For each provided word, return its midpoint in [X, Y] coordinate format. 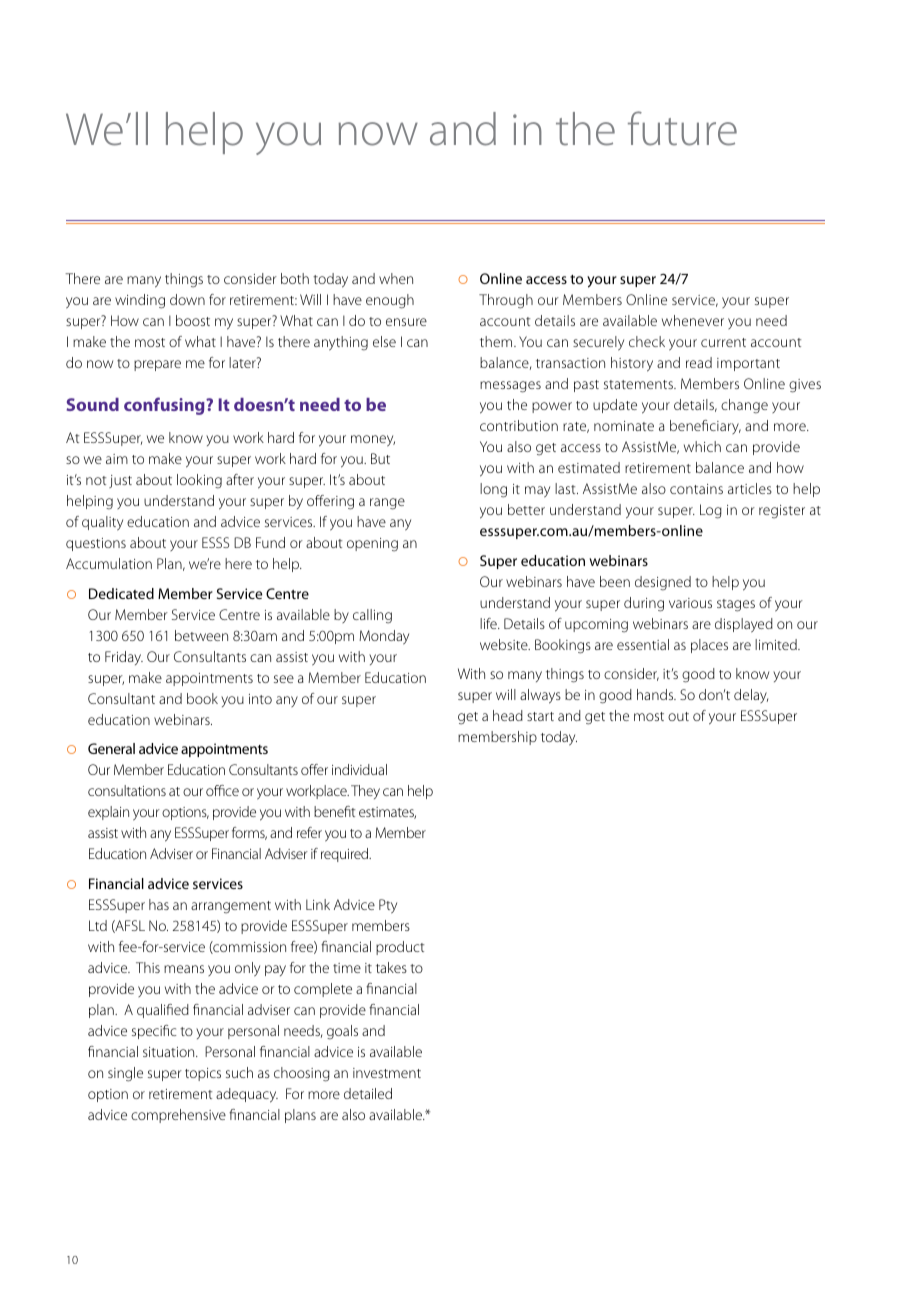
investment [387, 1073]
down [187, 299]
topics [203, 1074]
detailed [368, 1093]
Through [506, 301]
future [682, 128]
